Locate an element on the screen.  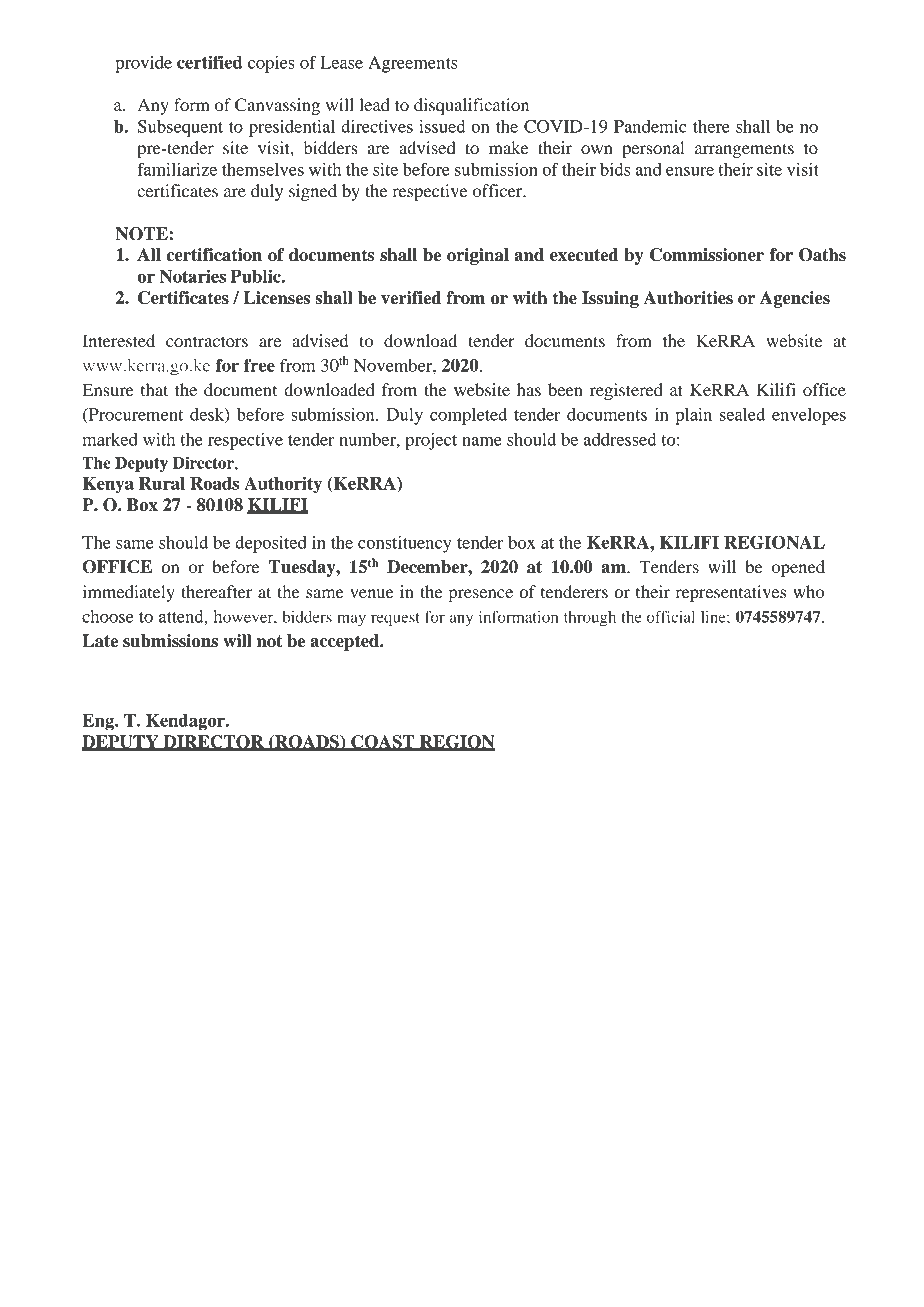
certified is located at coordinates (210, 62).
